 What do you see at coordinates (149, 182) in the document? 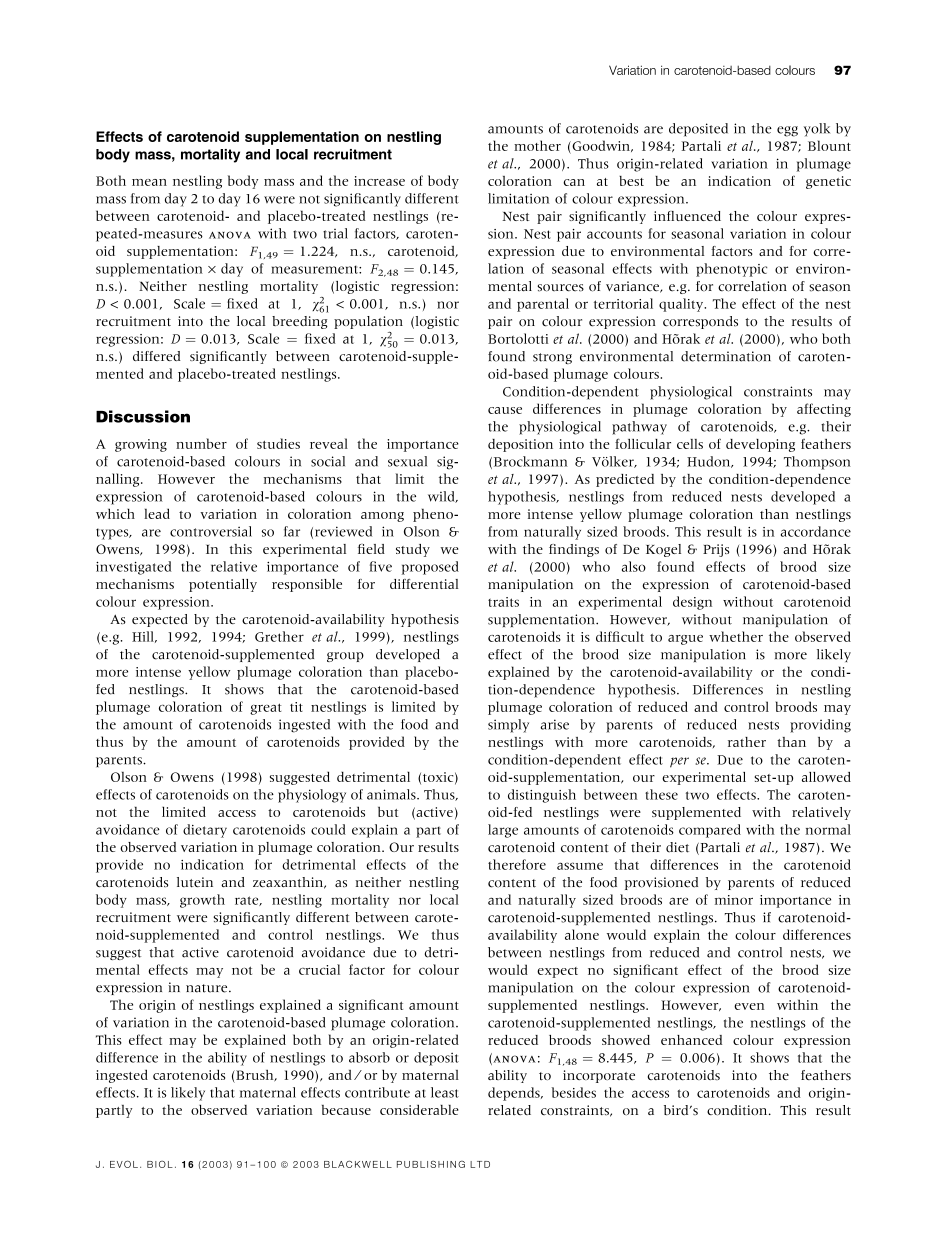
I see `mean` at bounding box center [149, 182].
